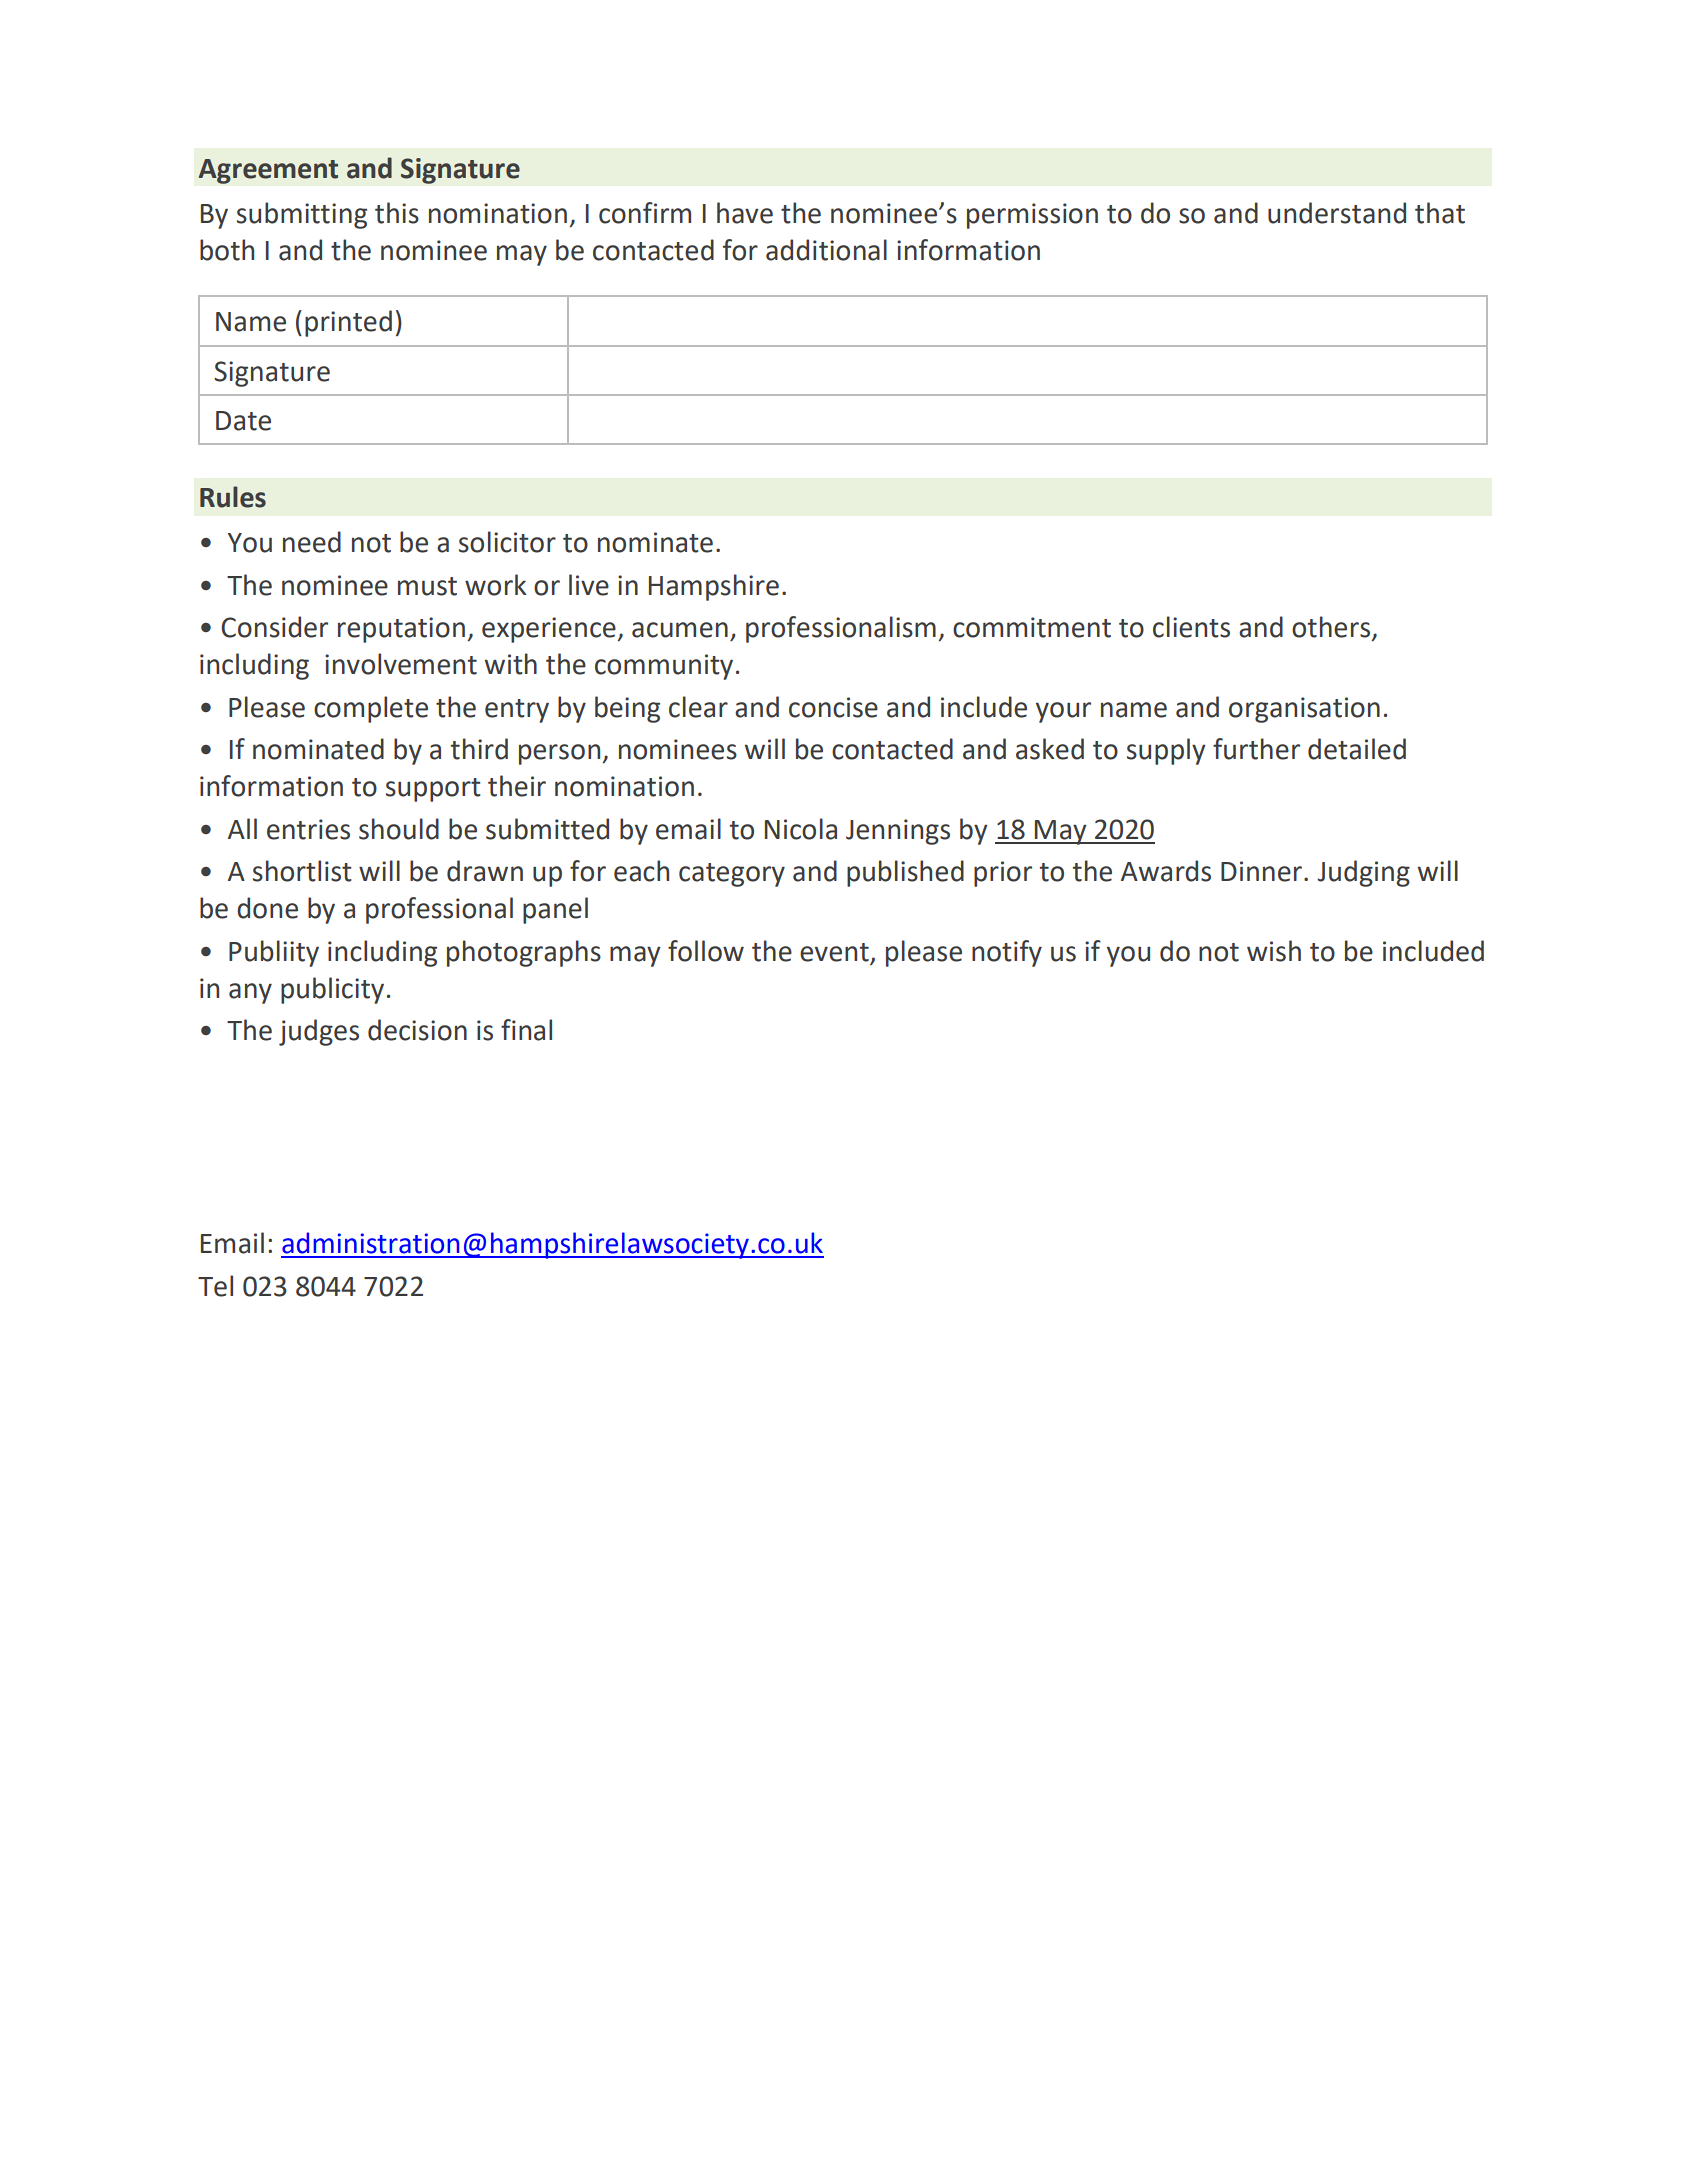 This screenshot has height=2182, width=1686. What do you see at coordinates (833, 707) in the screenshot?
I see `concise` at bounding box center [833, 707].
